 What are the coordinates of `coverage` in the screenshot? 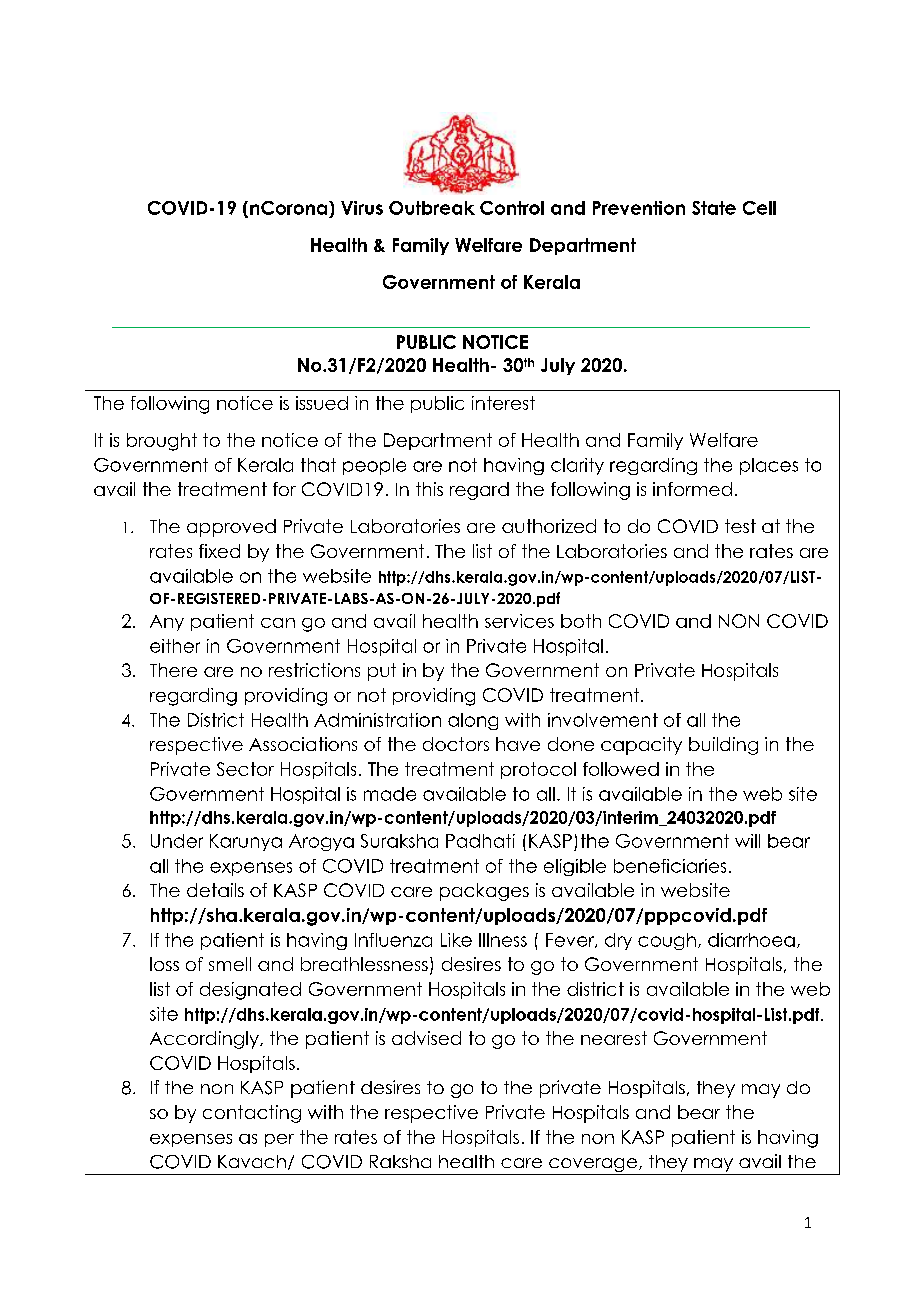 It's located at (593, 1166).
